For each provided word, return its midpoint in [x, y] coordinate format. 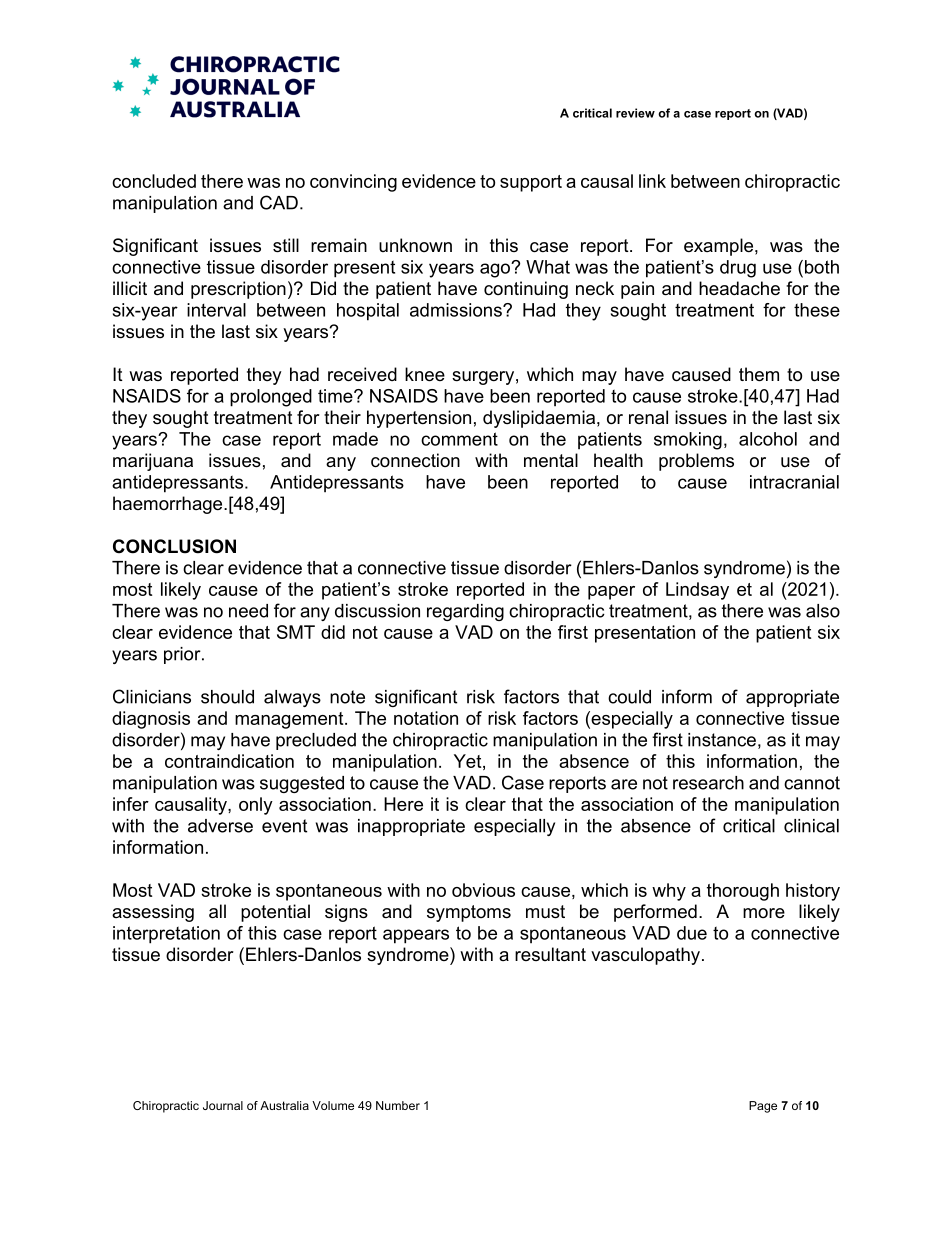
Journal [223, 1105]
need [248, 611]
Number [398, 1105]
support [531, 183]
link [652, 181]
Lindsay [697, 591]
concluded [154, 181]
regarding [465, 612]
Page [763, 1107]
